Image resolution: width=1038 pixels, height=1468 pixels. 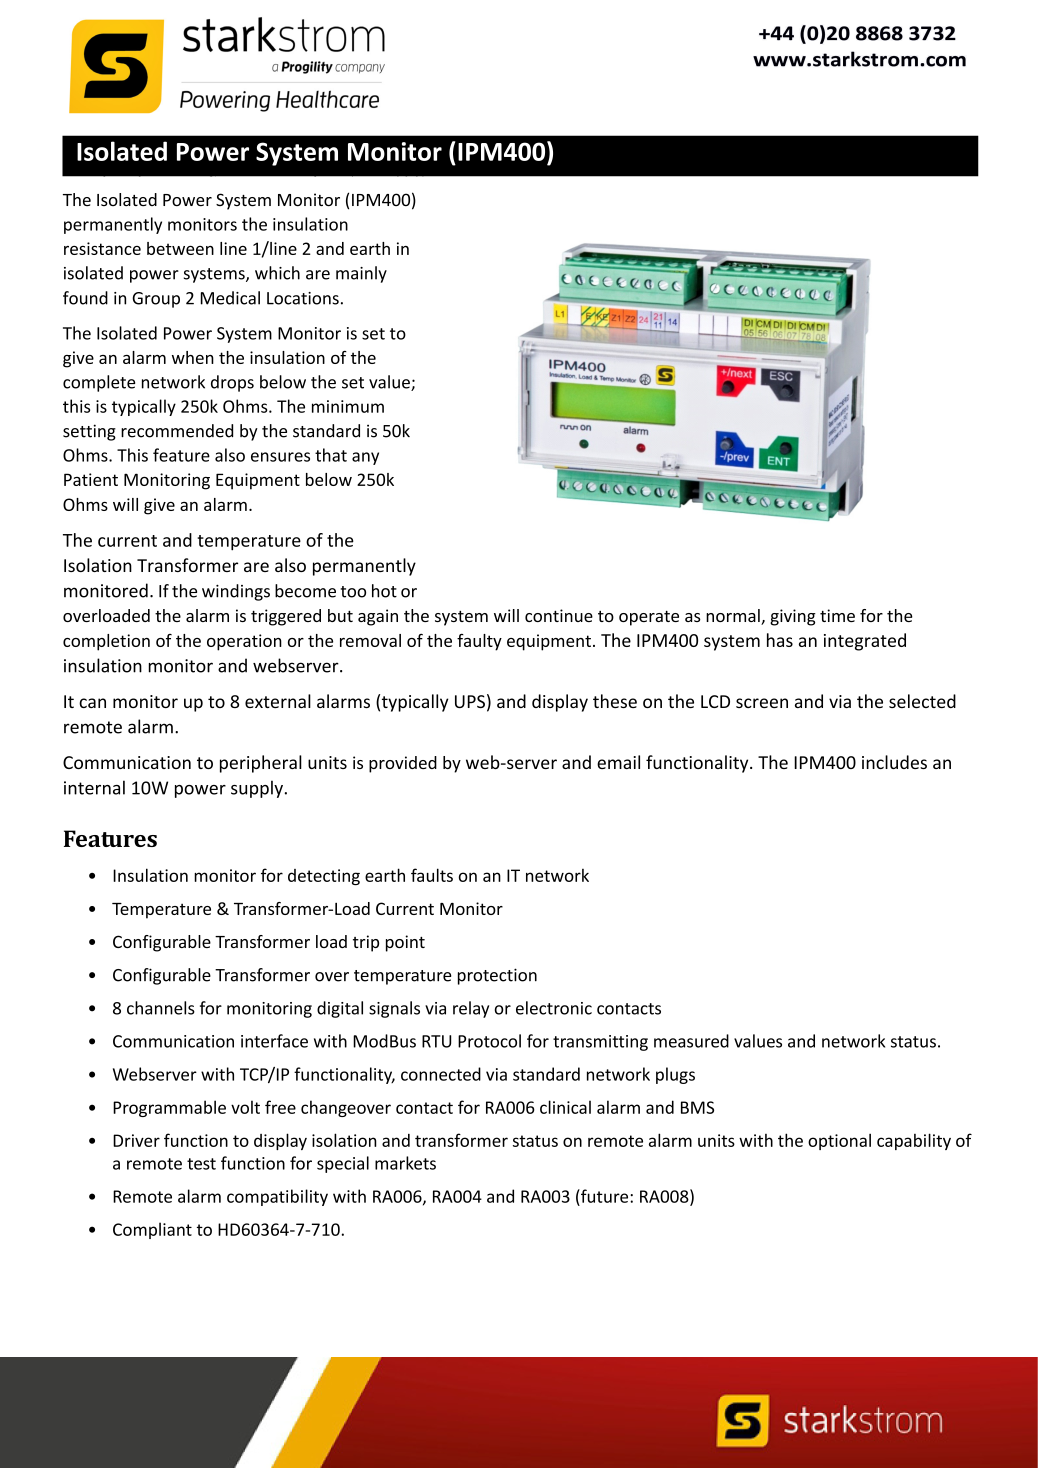 I want to click on future, so click(x=605, y=1196).
